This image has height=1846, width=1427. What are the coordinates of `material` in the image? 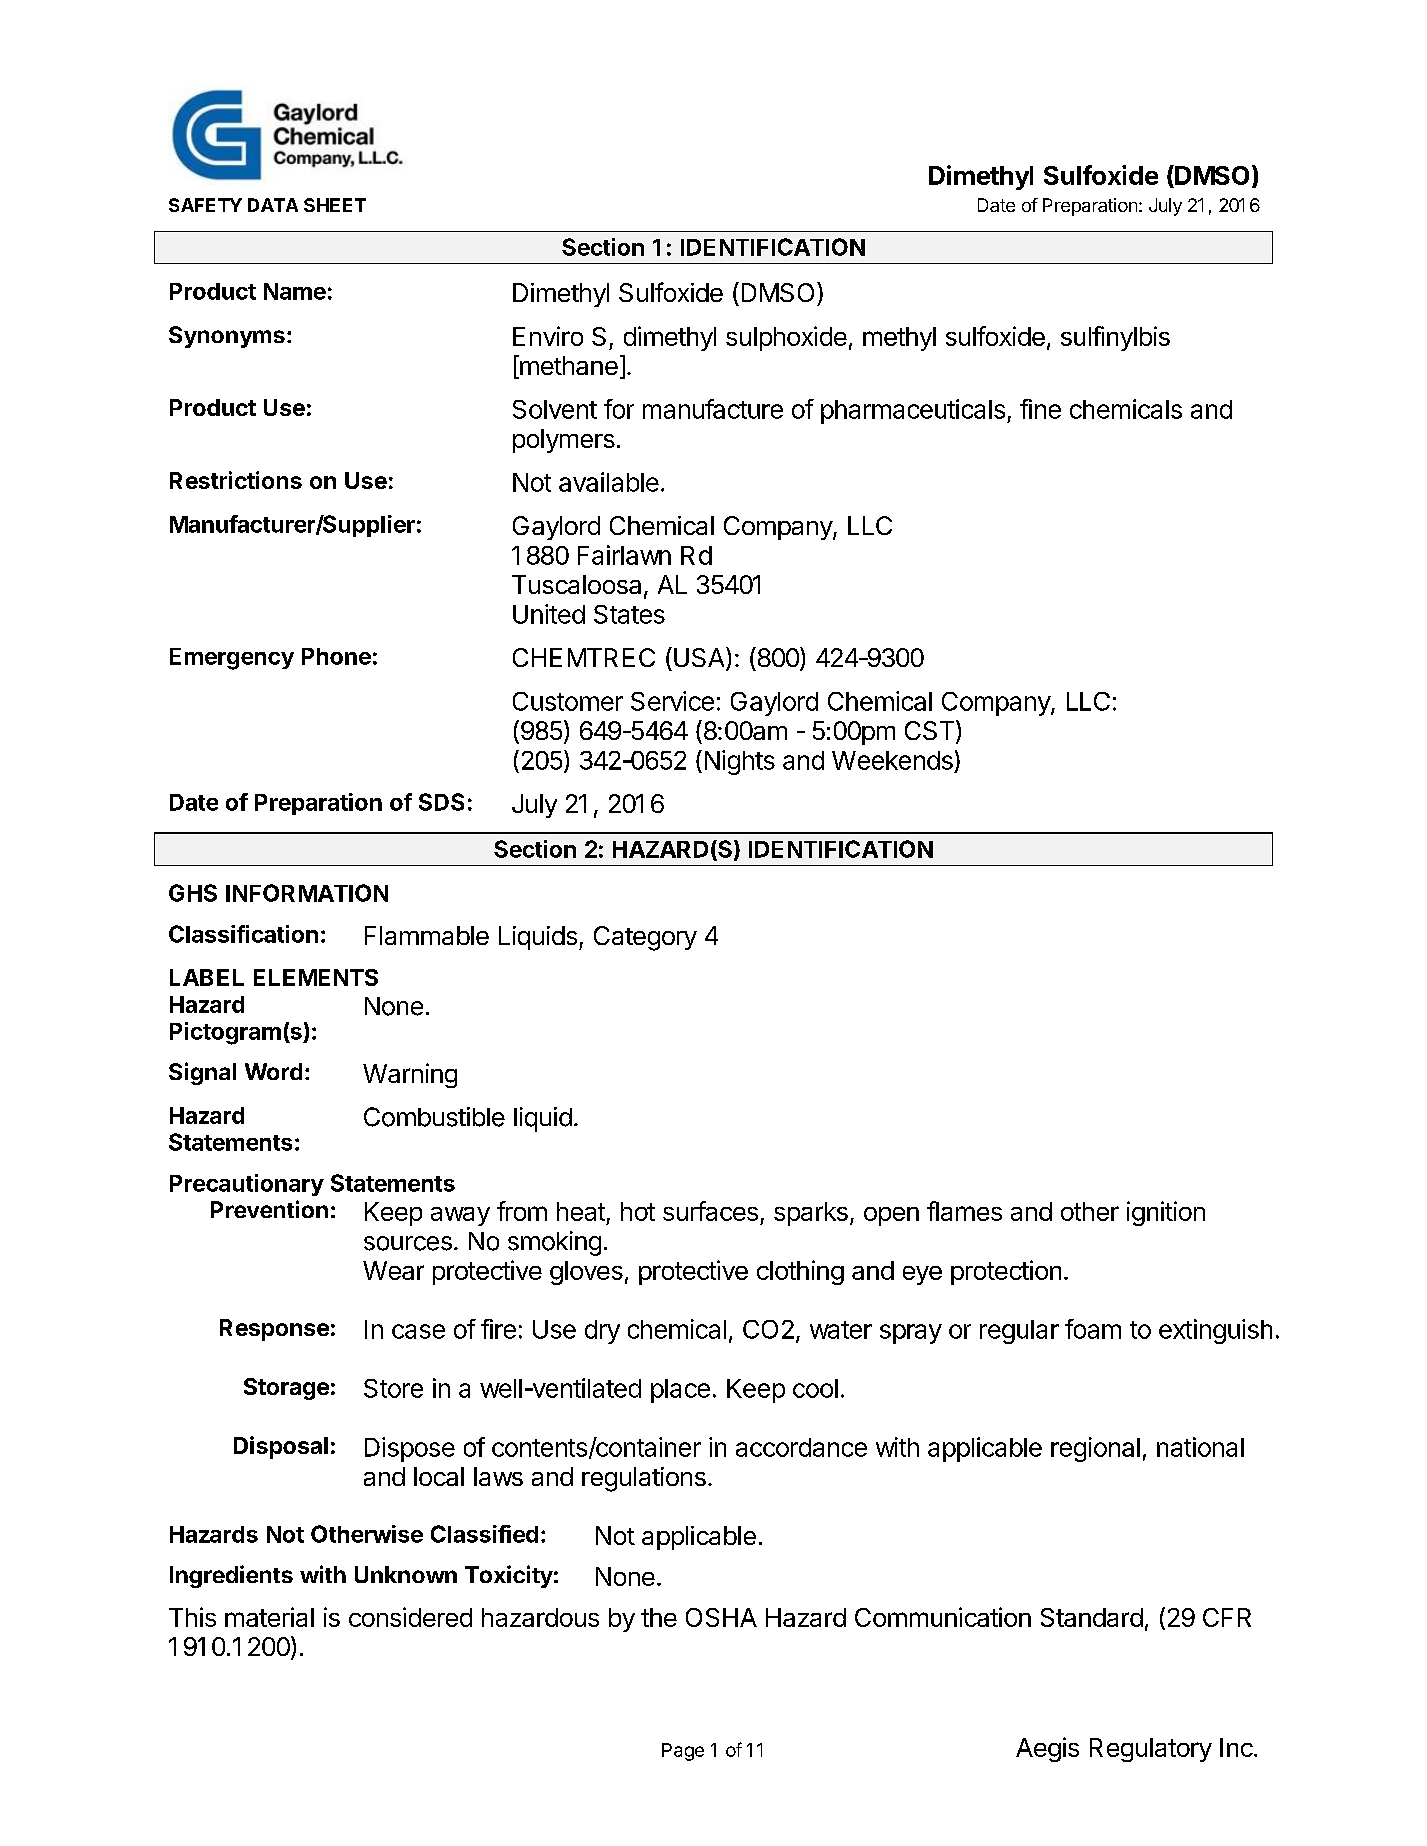 It's located at (269, 1617).
